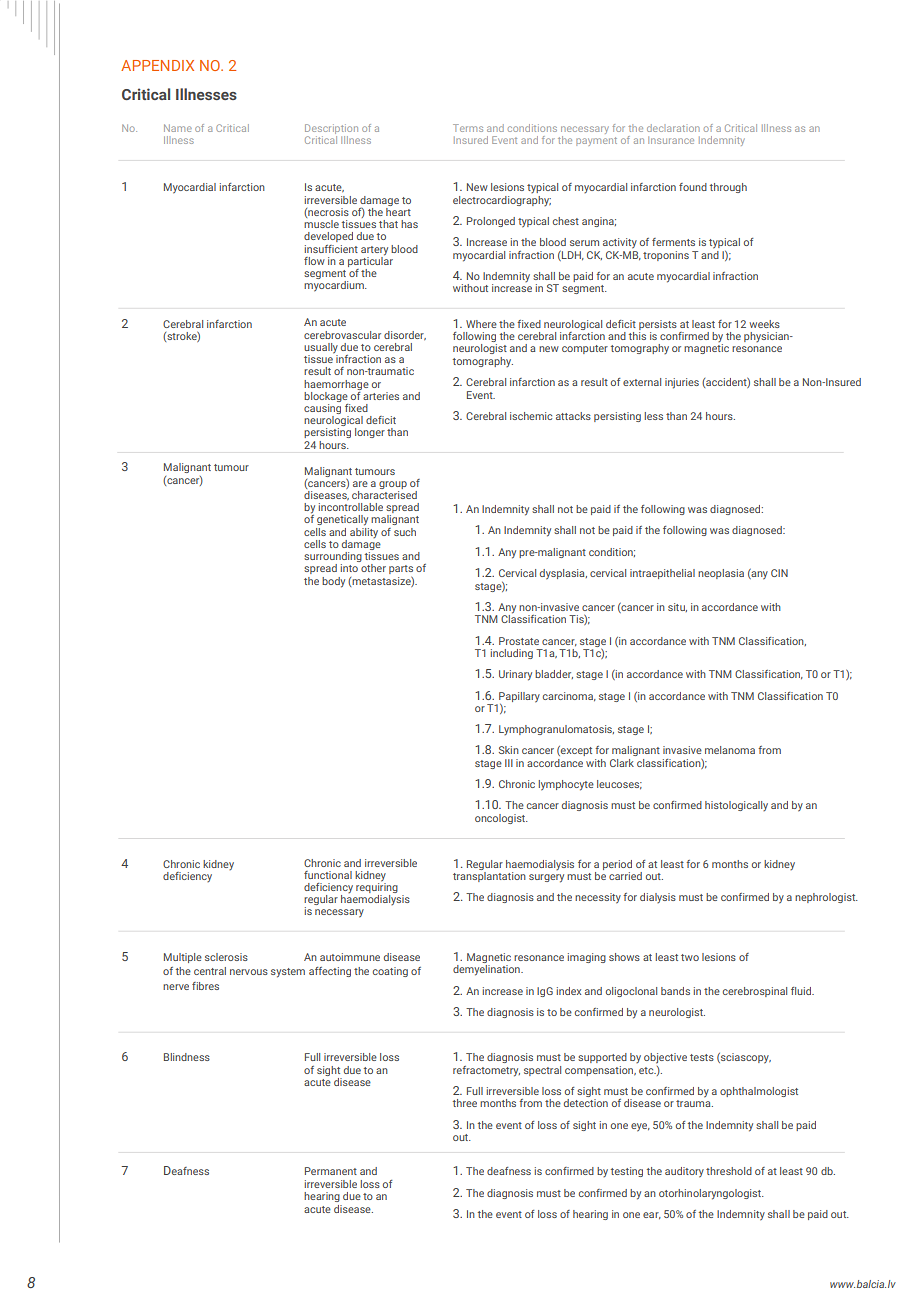  Describe the element at coordinates (729, 1171) in the screenshot. I see `threshold` at that location.
